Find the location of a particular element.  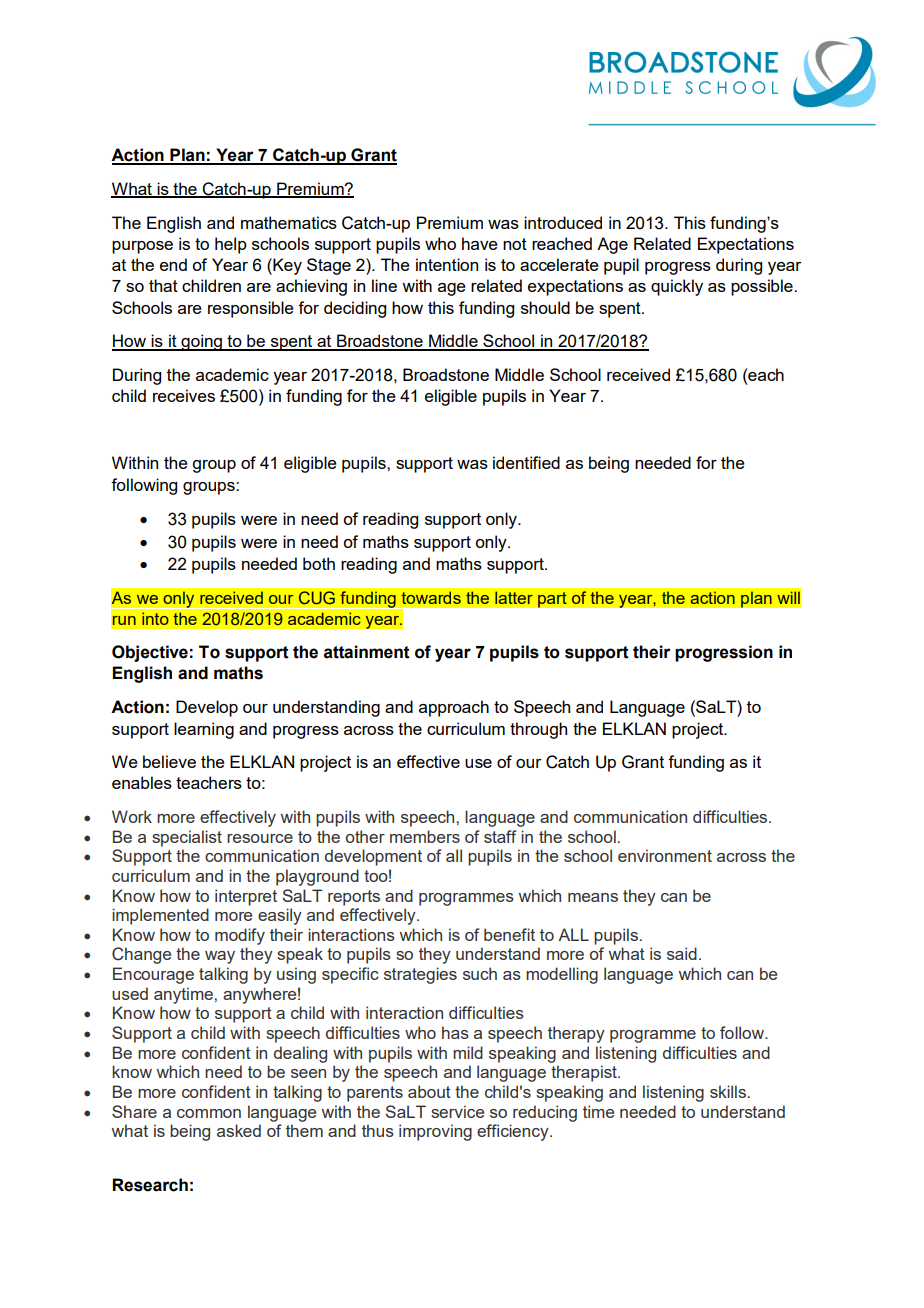

learning is located at coordinates (204, 730).
